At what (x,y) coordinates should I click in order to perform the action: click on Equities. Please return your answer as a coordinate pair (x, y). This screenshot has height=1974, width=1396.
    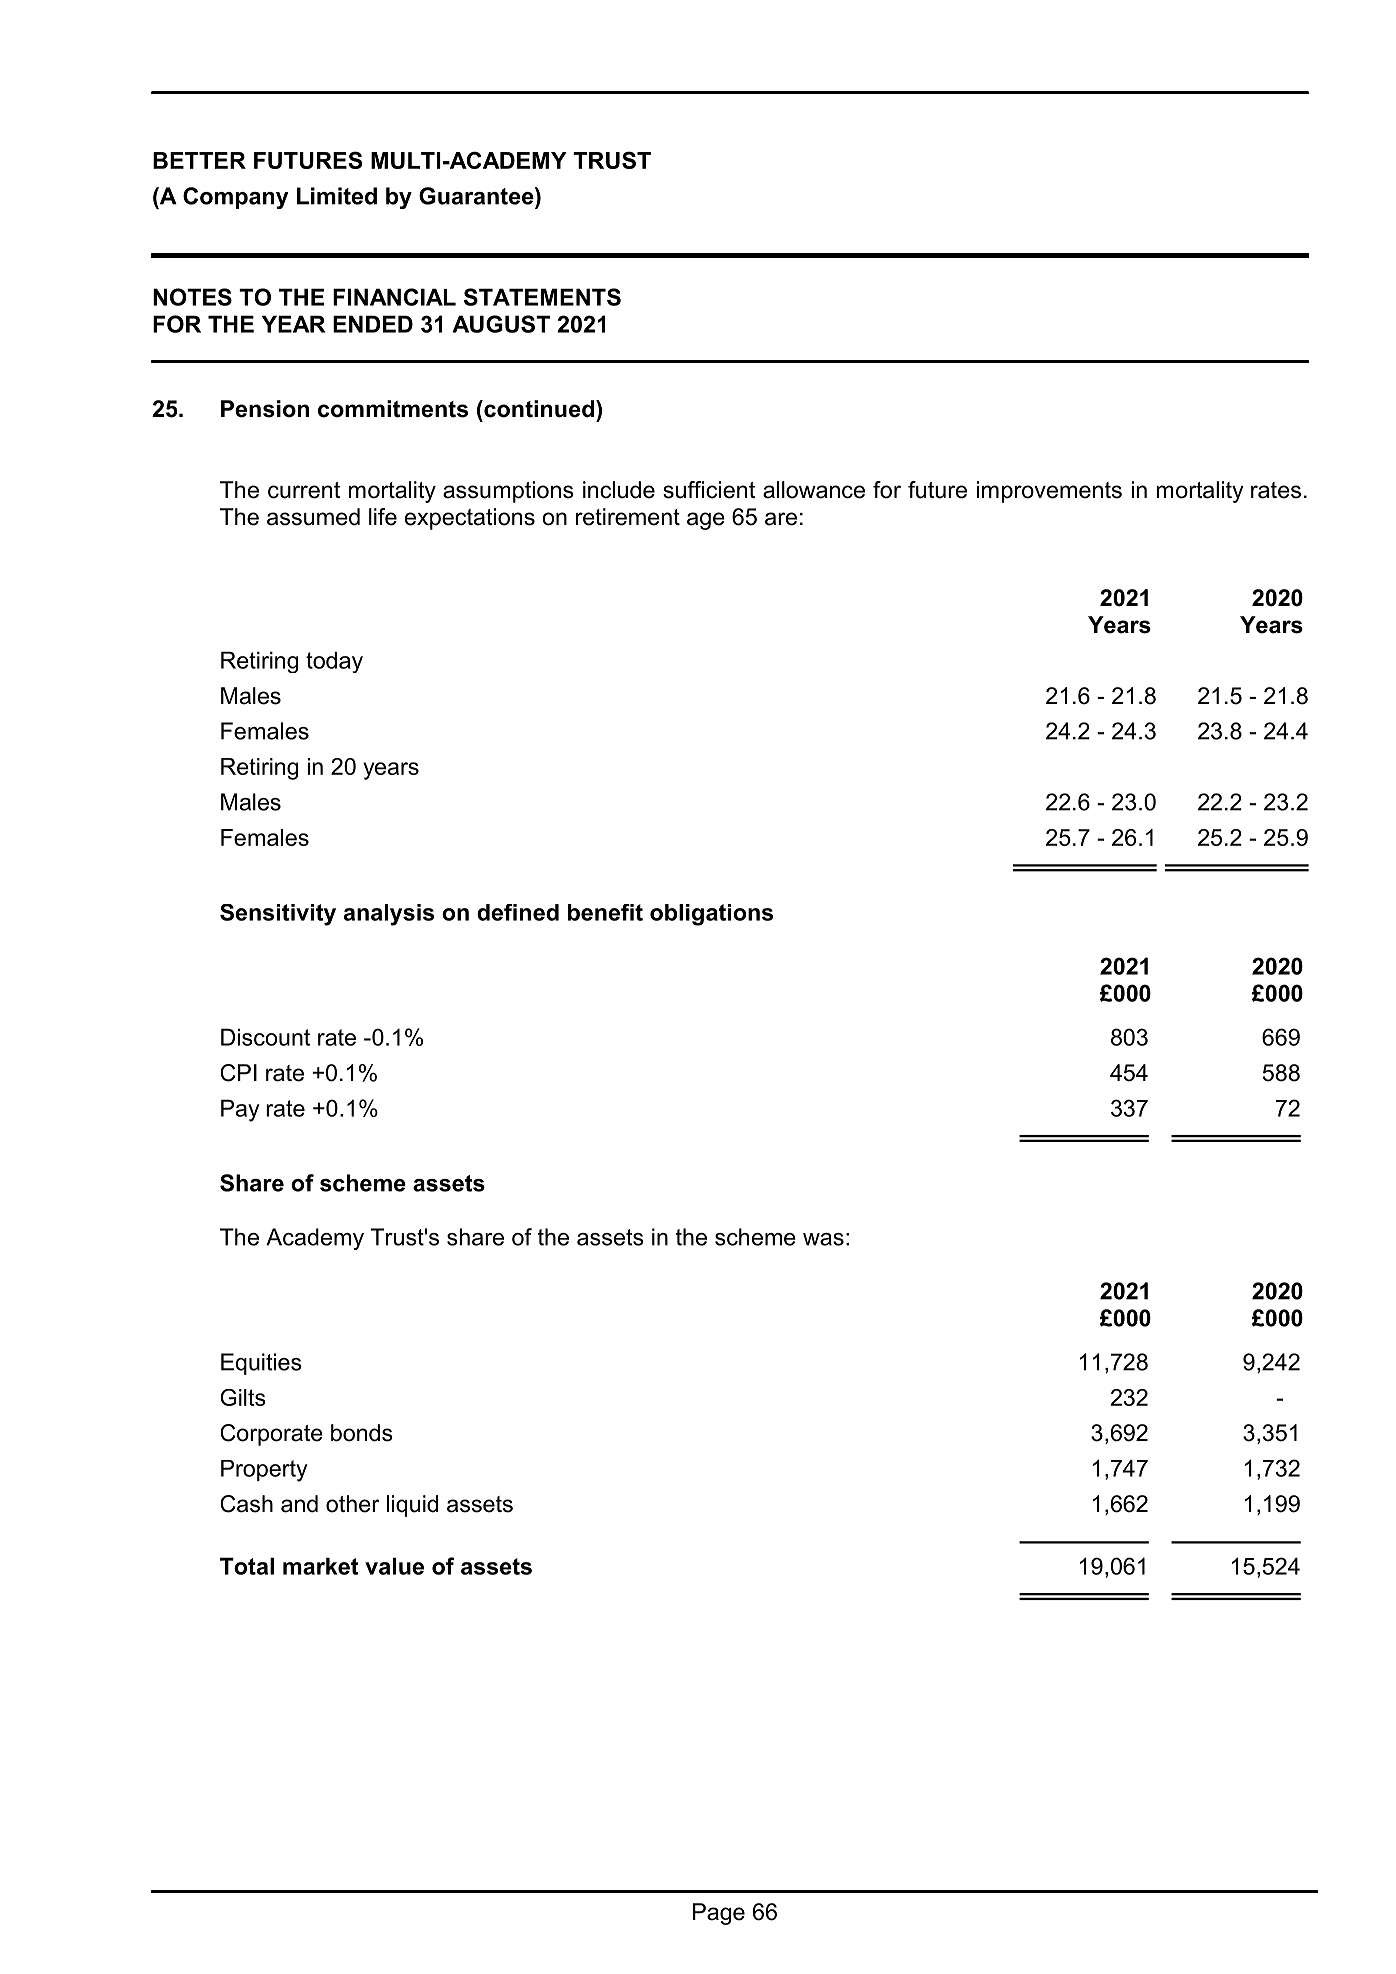
    Looking at the image, I should click on (261, 1364).
